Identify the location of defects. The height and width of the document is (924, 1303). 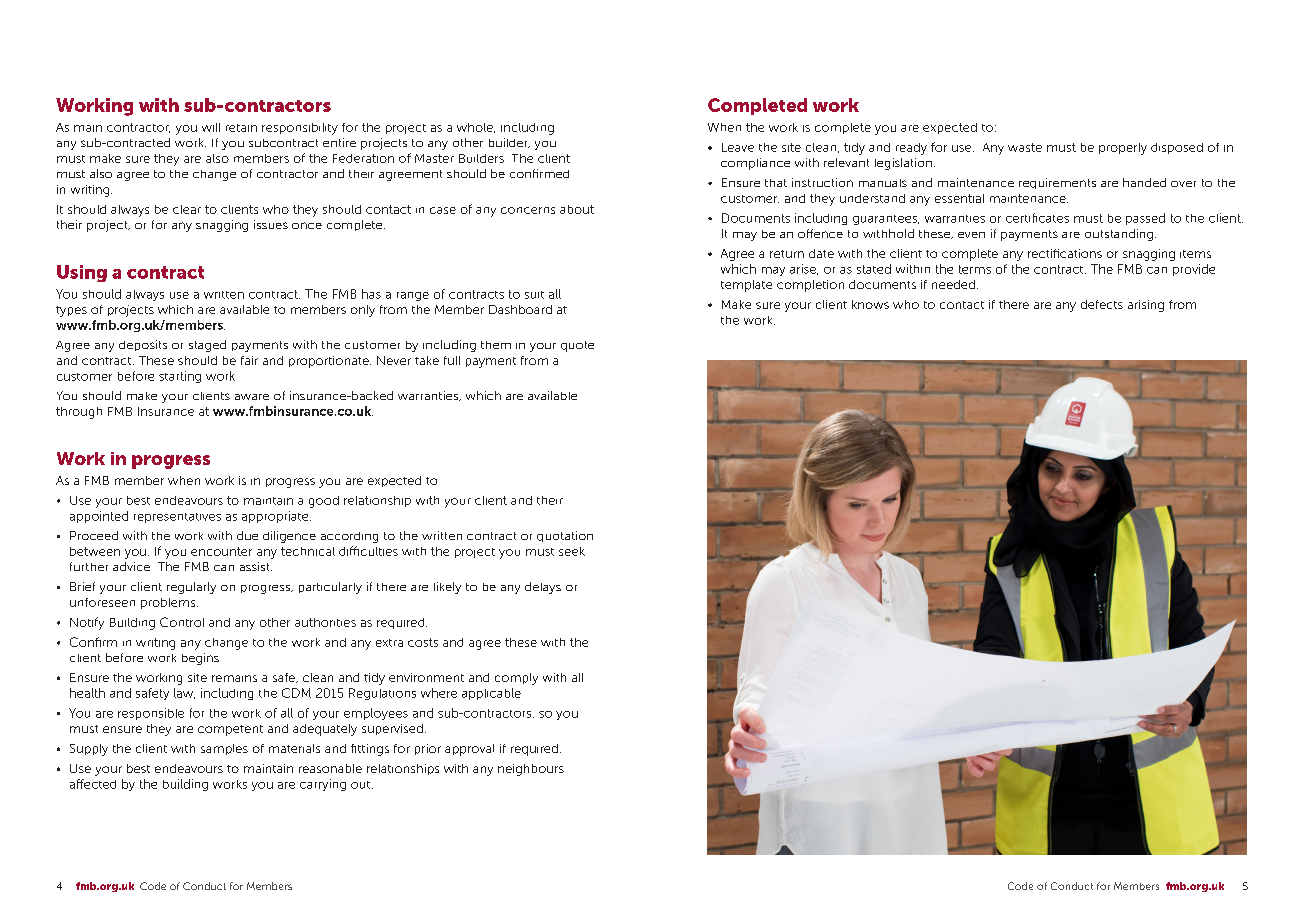
(1102, 304).
